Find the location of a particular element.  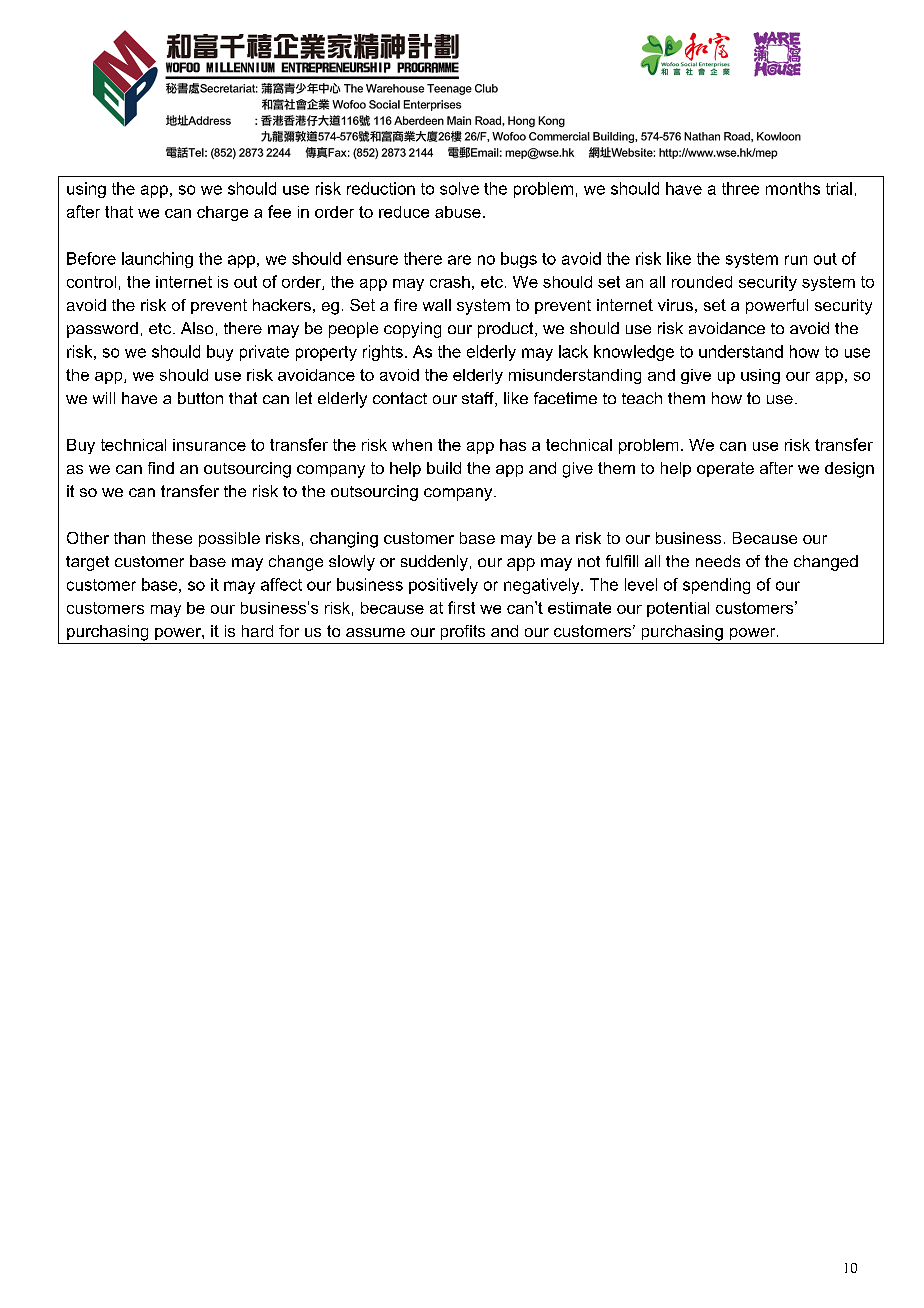

these is located at coordinates (172, 538).
